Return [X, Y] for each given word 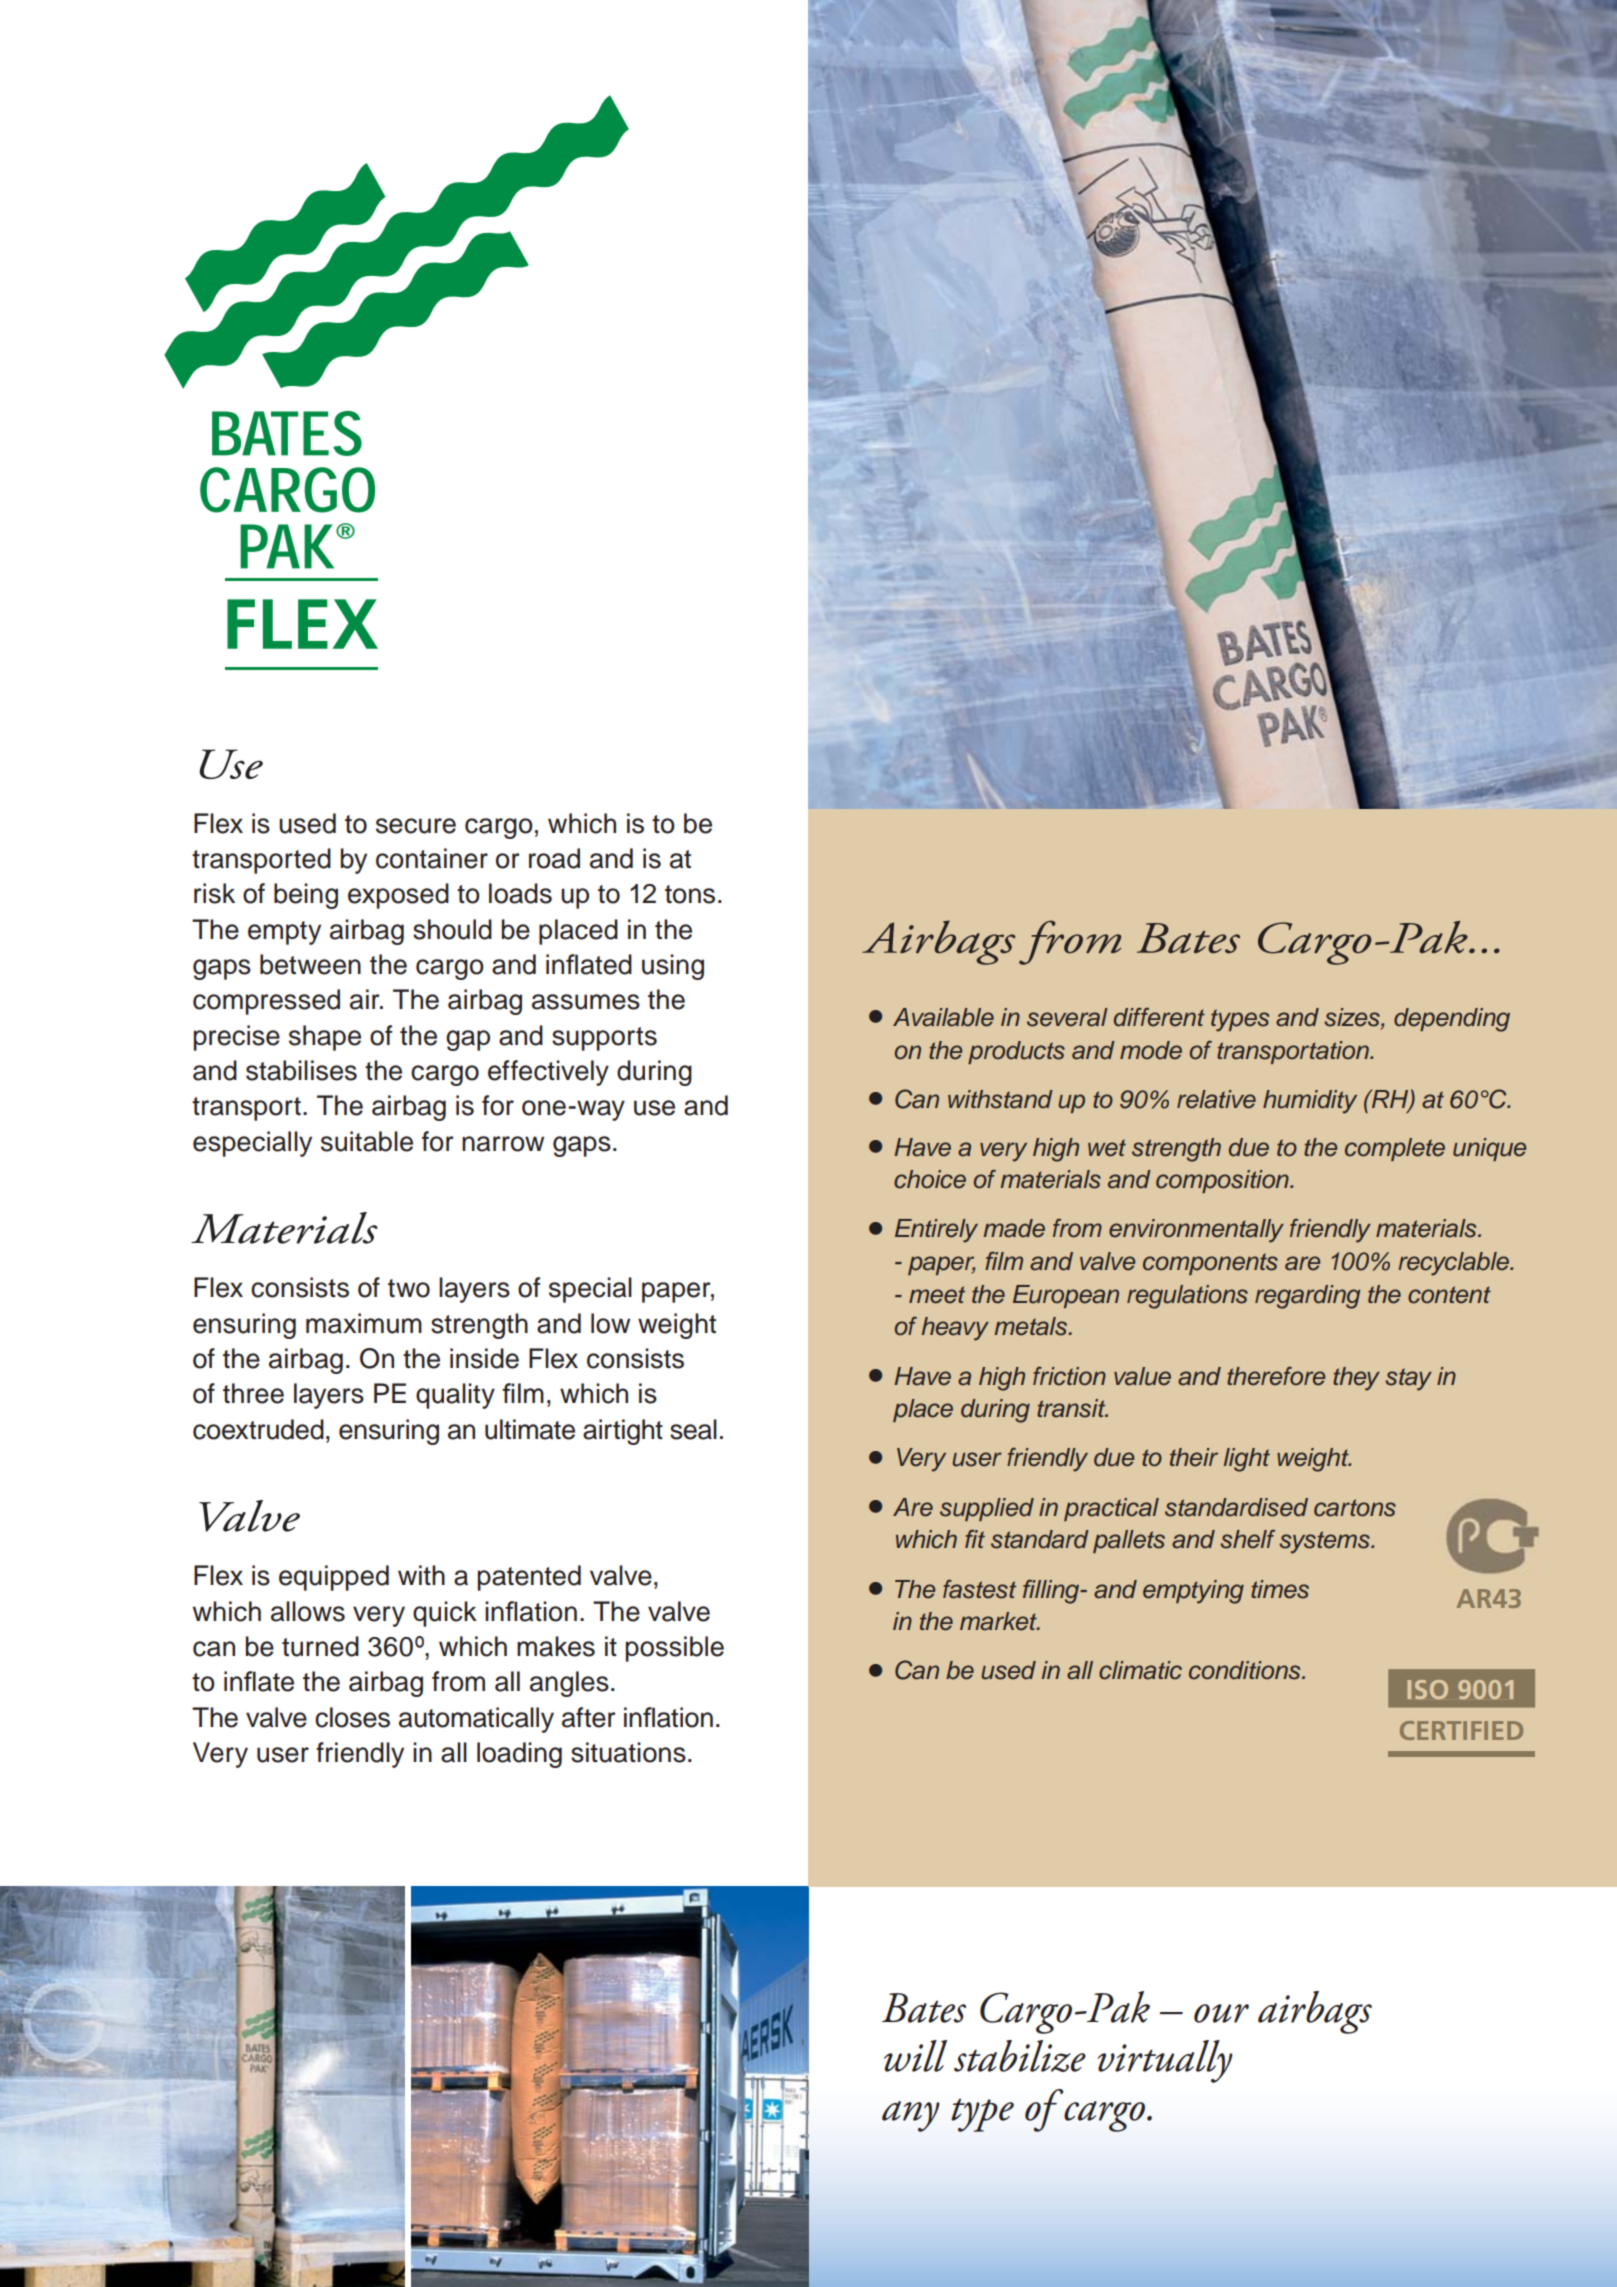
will [915, 2056]
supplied [987, 1509]
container [432, 858]
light [1247, 1460]
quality [455, 1396]
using [673, 967]
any [911, 2116]
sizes [1353, 1018]
